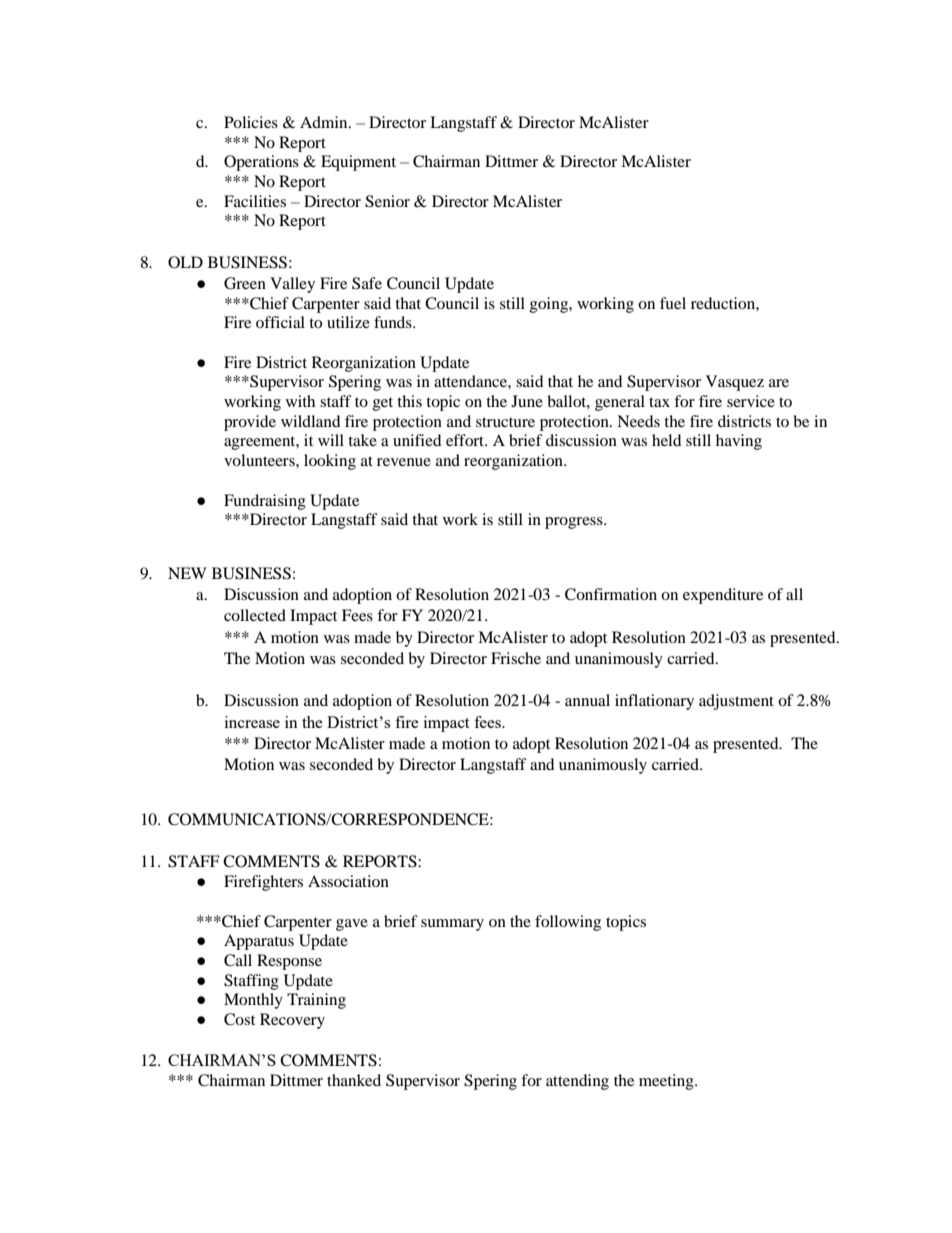 Image resolution: width=952 pixels, height=1233 pixels. Describe the element at coordinates (300, 401) in the screenshot. I see `with` at that location.
